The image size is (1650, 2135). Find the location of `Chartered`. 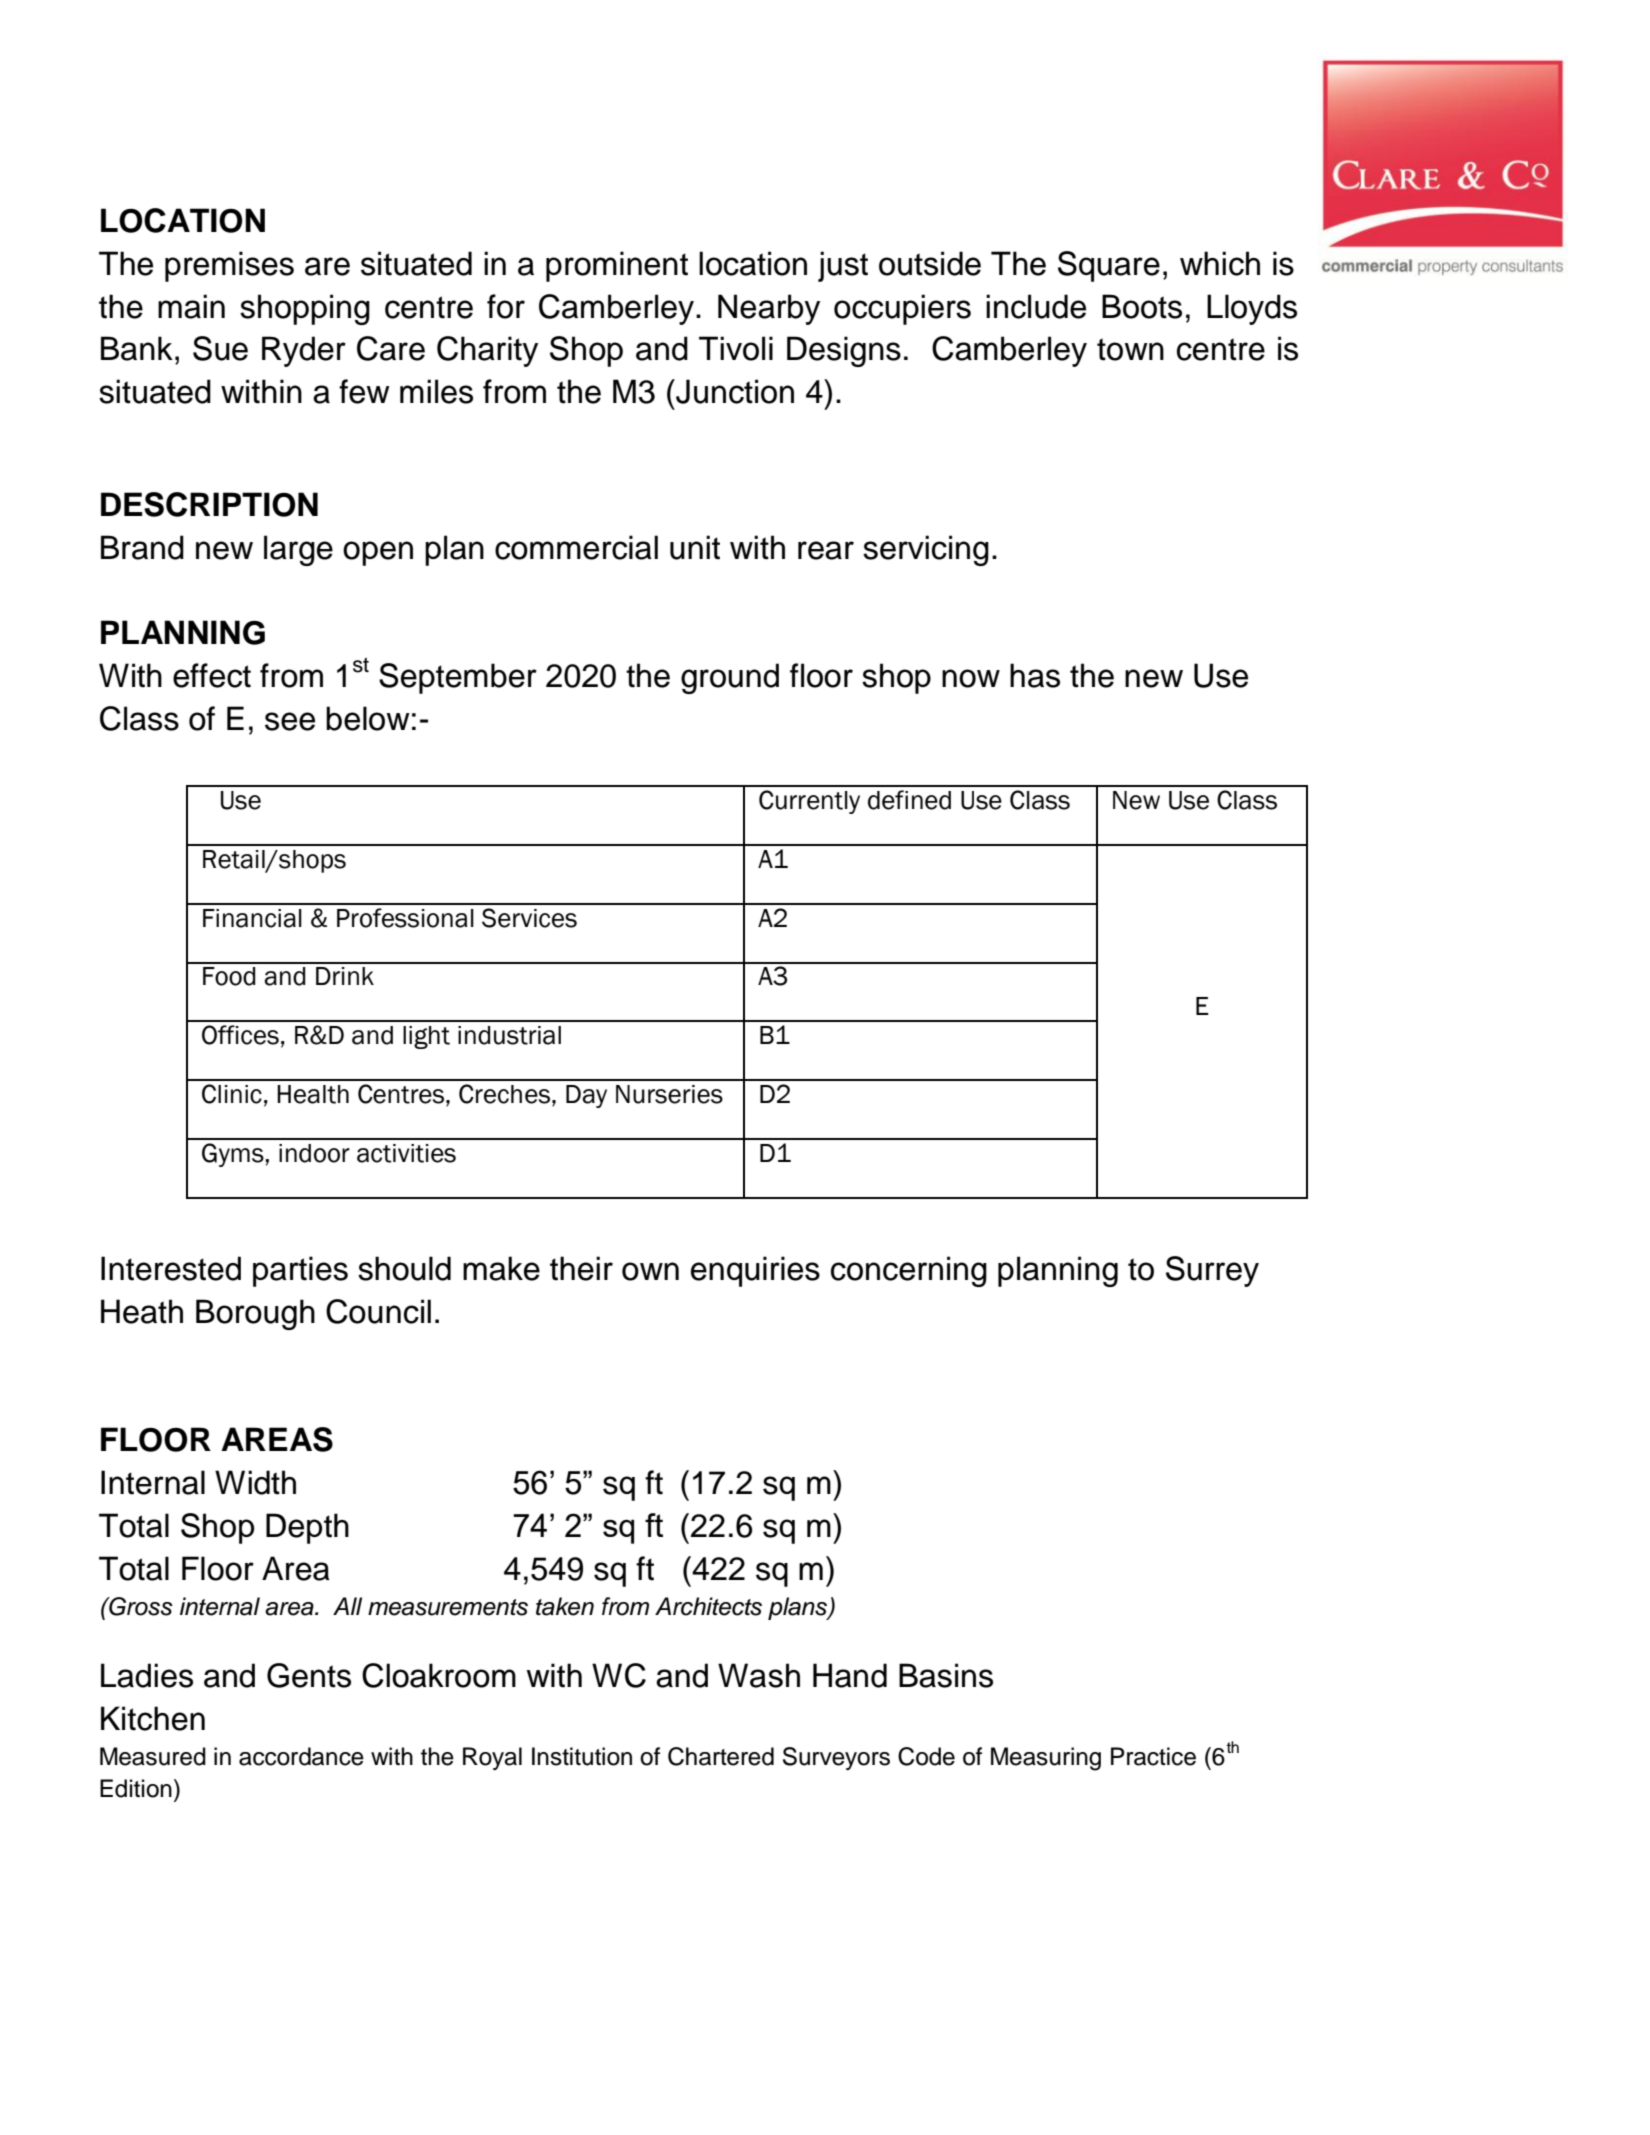

Chartered is located at coordinates (721, 1756).
